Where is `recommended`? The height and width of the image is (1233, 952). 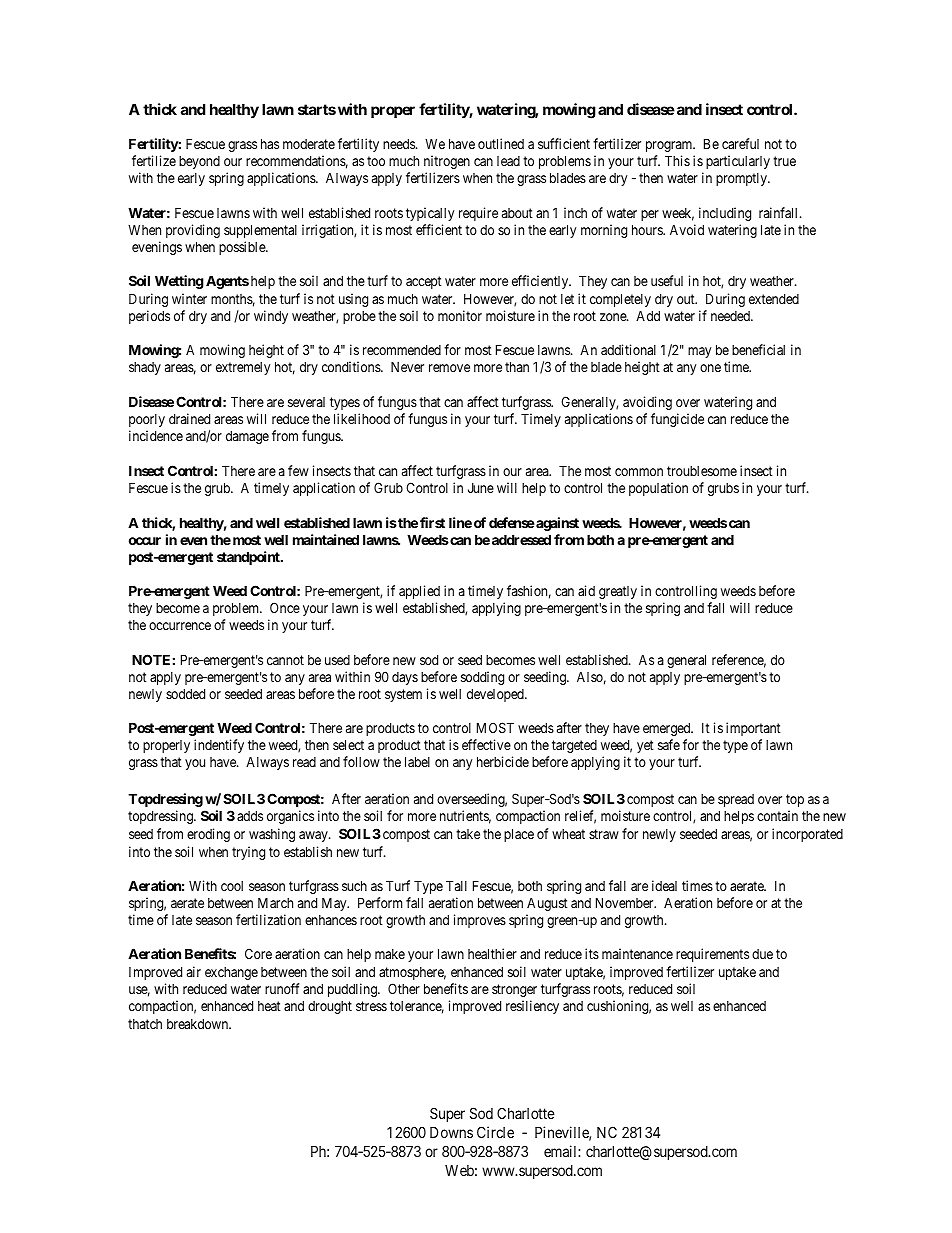 recommended is located at coordinates (402, 350).
